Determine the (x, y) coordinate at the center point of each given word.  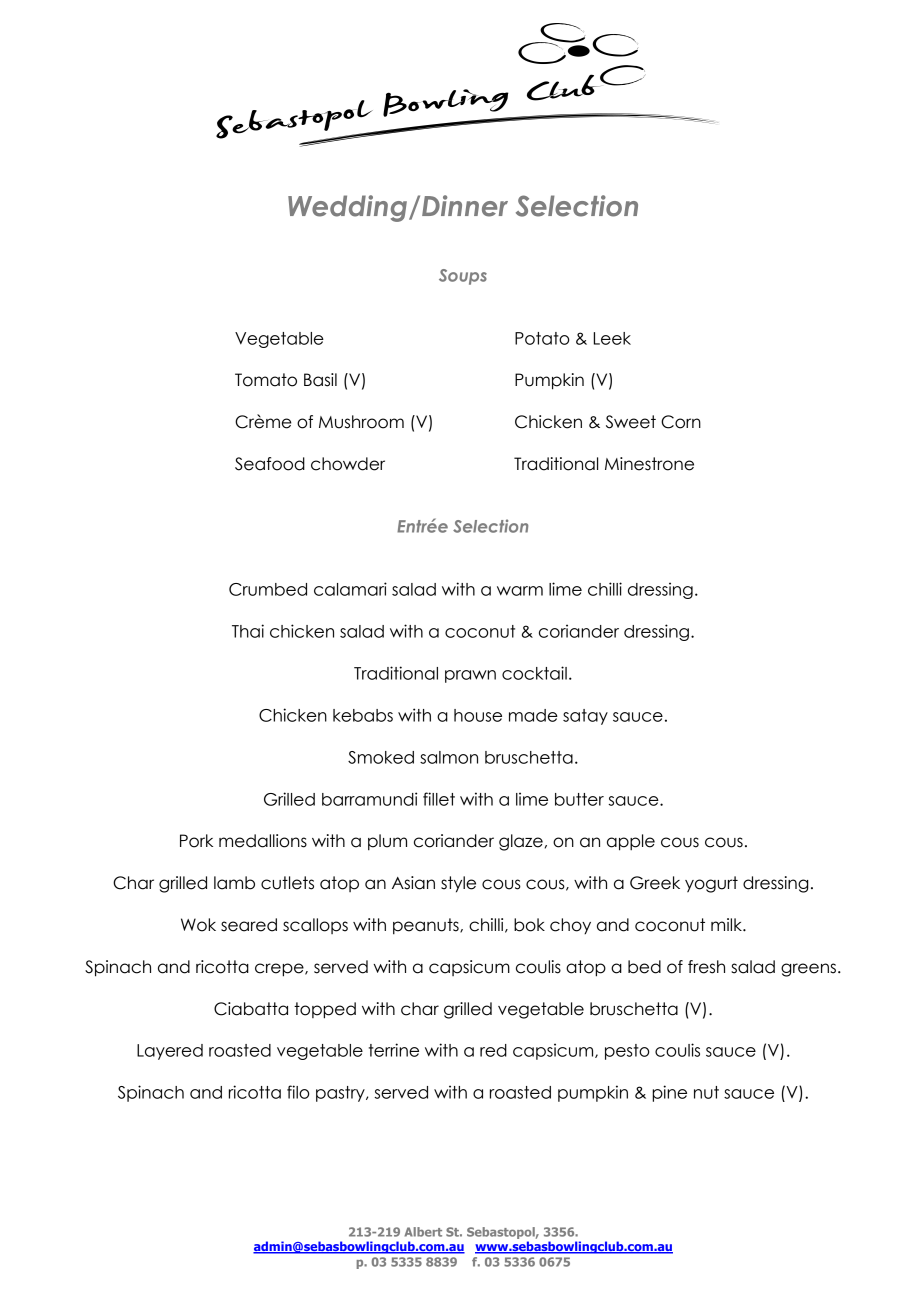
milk (727, 924)
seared (249, 925)
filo (298, 1092)
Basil (320, 380)
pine (669, 1093)
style (458, 884)
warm (520, 591)
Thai (248, 631)
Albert (423, 1232)
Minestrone (649, 464)
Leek (612, 338)
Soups (463, 277)
